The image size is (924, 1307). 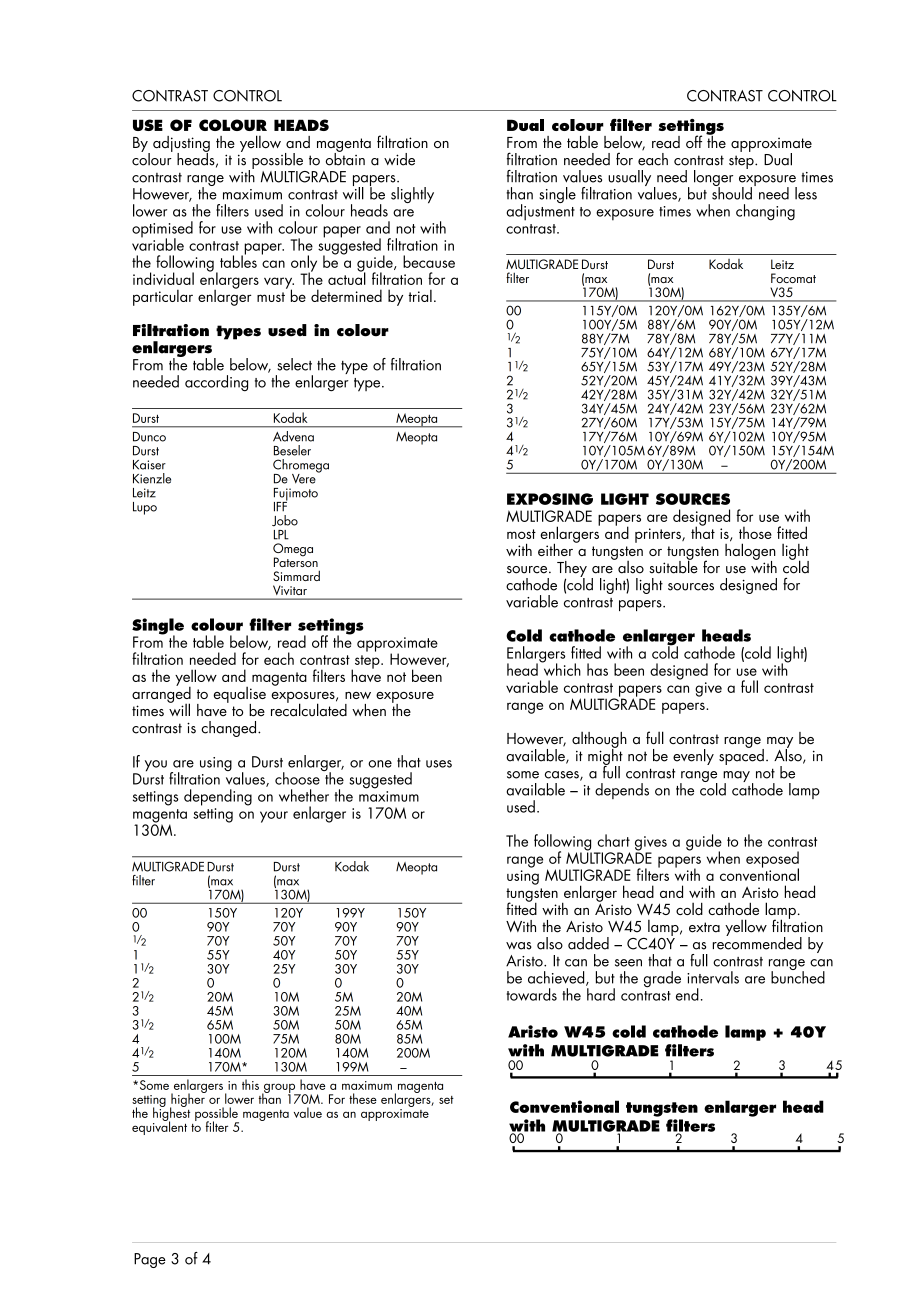 I want to click on equalise, so click(x=239, y=696).
